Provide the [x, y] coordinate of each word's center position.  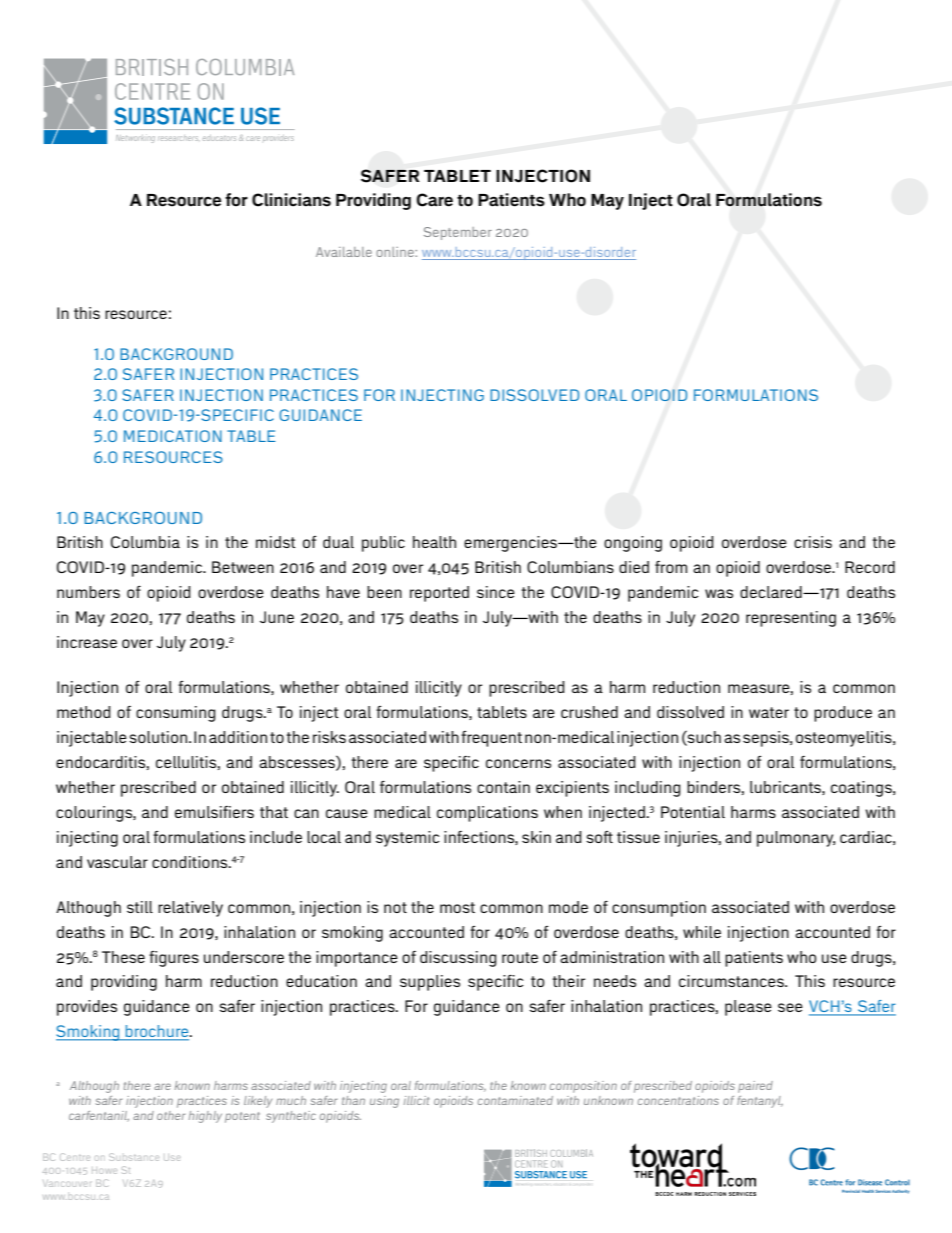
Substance [134, 1157]
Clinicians [291, 200]
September [458, 233]
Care [434, 200]
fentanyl [760, 1102]
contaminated [515, 1100]
